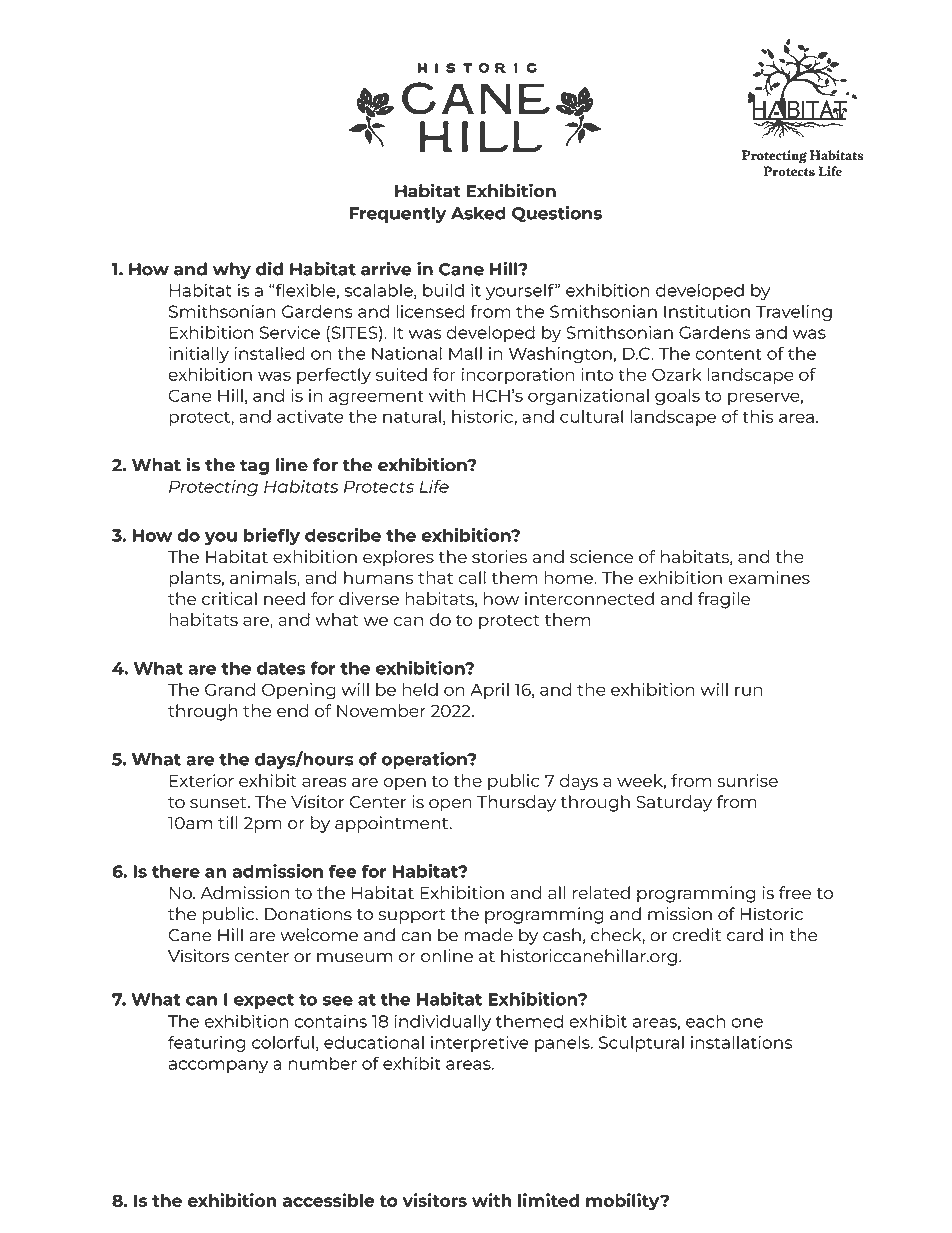 This image has width=952, height=1233. What do you see at coordinates (478, 213) in the image?
I see `Asked` at bounding box center [478, 213].
